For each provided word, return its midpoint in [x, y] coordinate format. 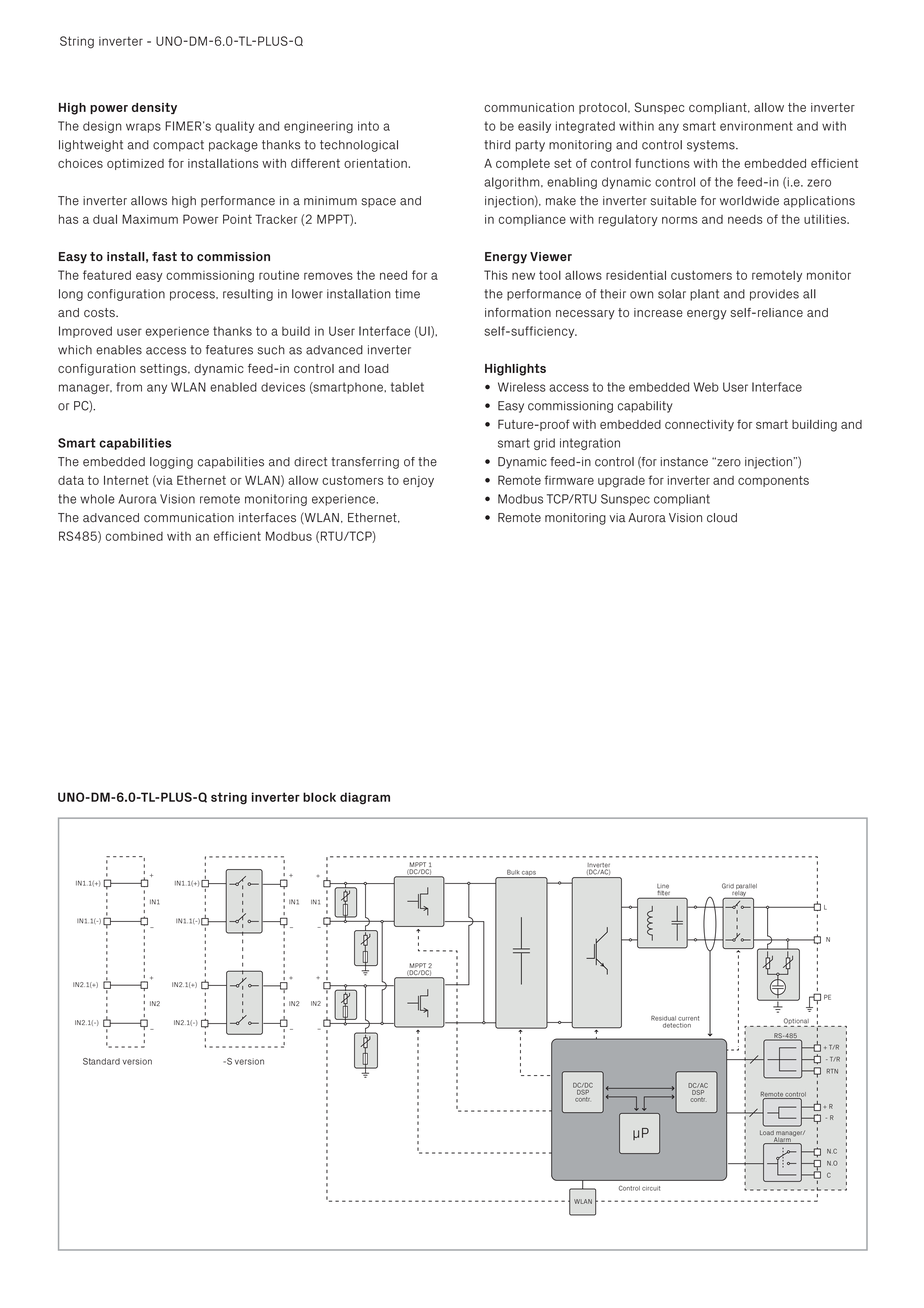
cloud [722, 518]
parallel [746, 888]
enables [119, 350]
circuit [651, 1188]
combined [134, 536]
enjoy [418, 481]
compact [178, 146]
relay [739, 893]
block [319, 797]
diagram [365, 798]
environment [756, 126]
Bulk [513, 872]
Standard [101, 1061]
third [497, 145]
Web [706, 387]
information [518, 312]
